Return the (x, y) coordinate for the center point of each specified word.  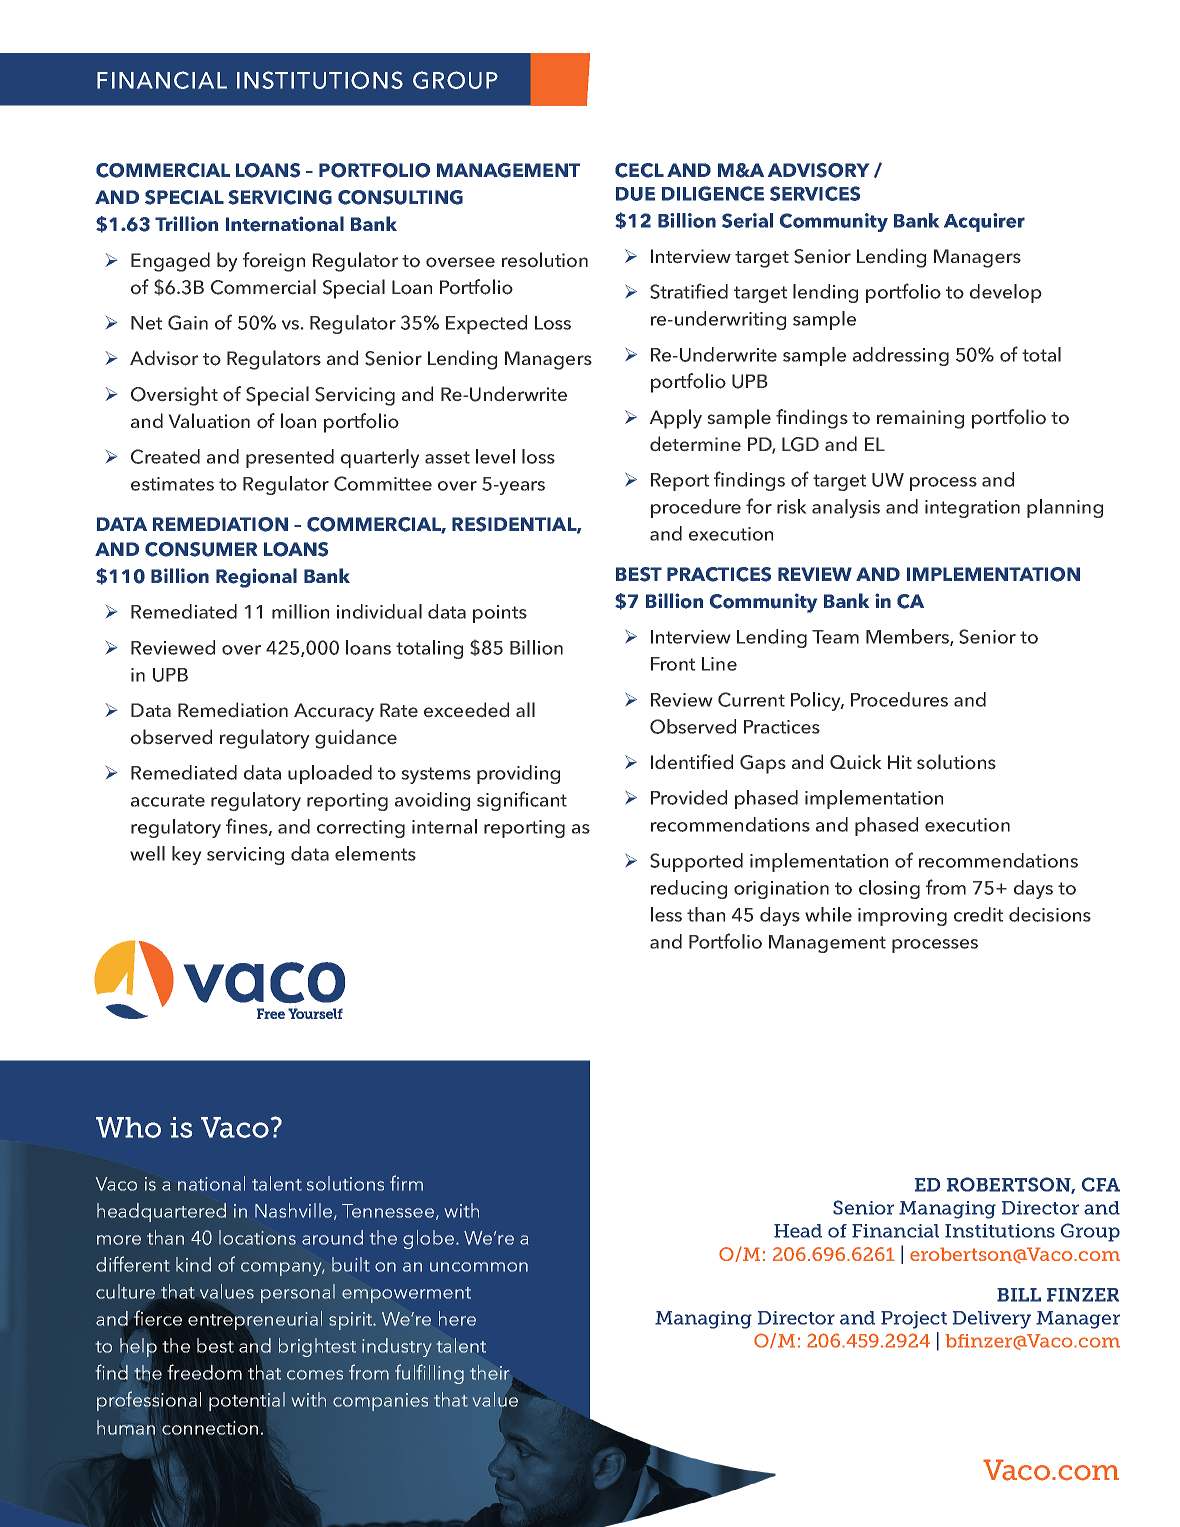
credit (978, 914)
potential (247, 1401)
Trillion (186, 224)
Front (673, 664)
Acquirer (984, 222)
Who (128, 1127)
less (666, 914)
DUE (635, 194)
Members (908, 637)
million (300, 611)
